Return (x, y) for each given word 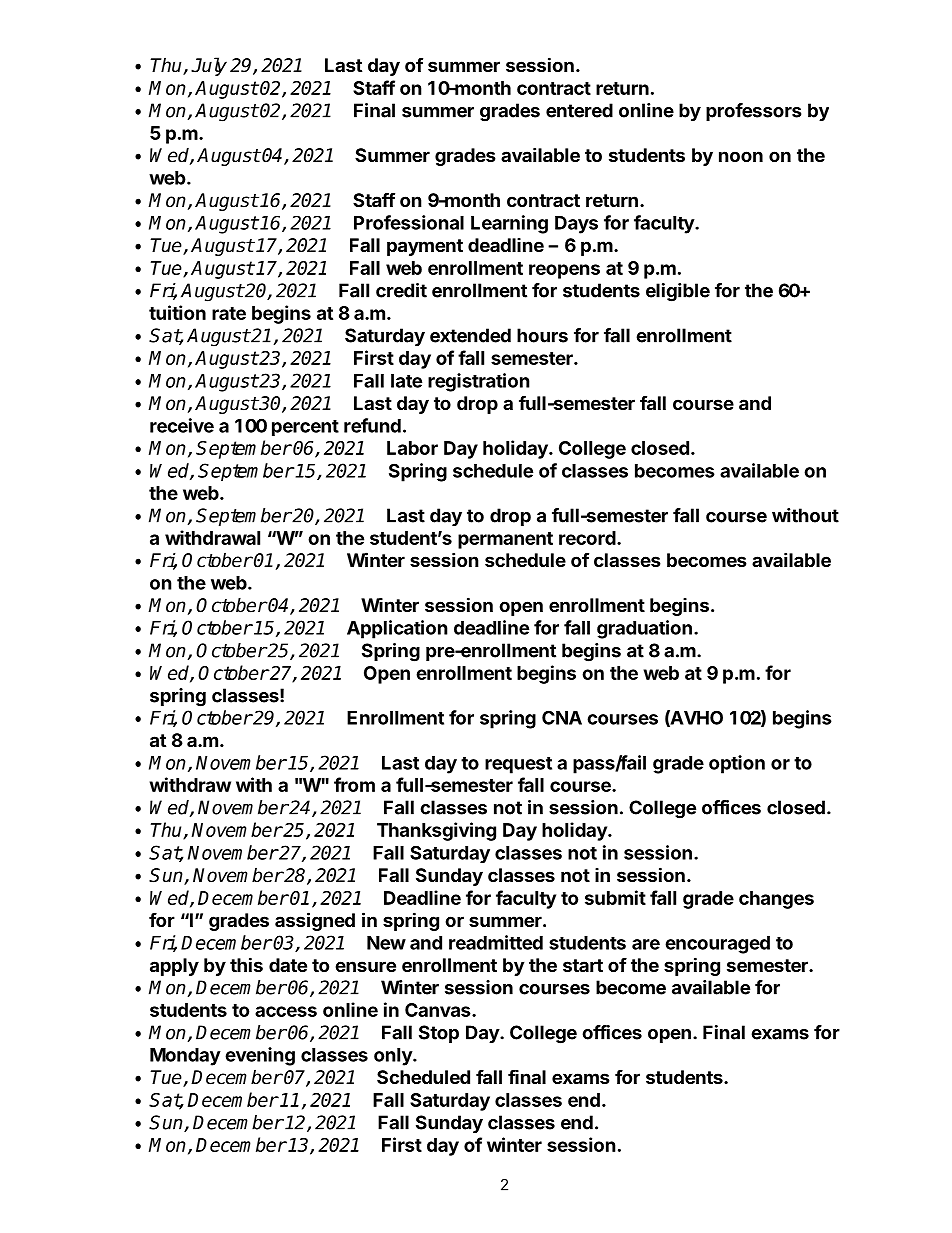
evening (260, 1056)
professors (753, 112)
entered (579, 110)
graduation (644, 629)
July (209, 66)
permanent (505, 540)
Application (397, 629)
